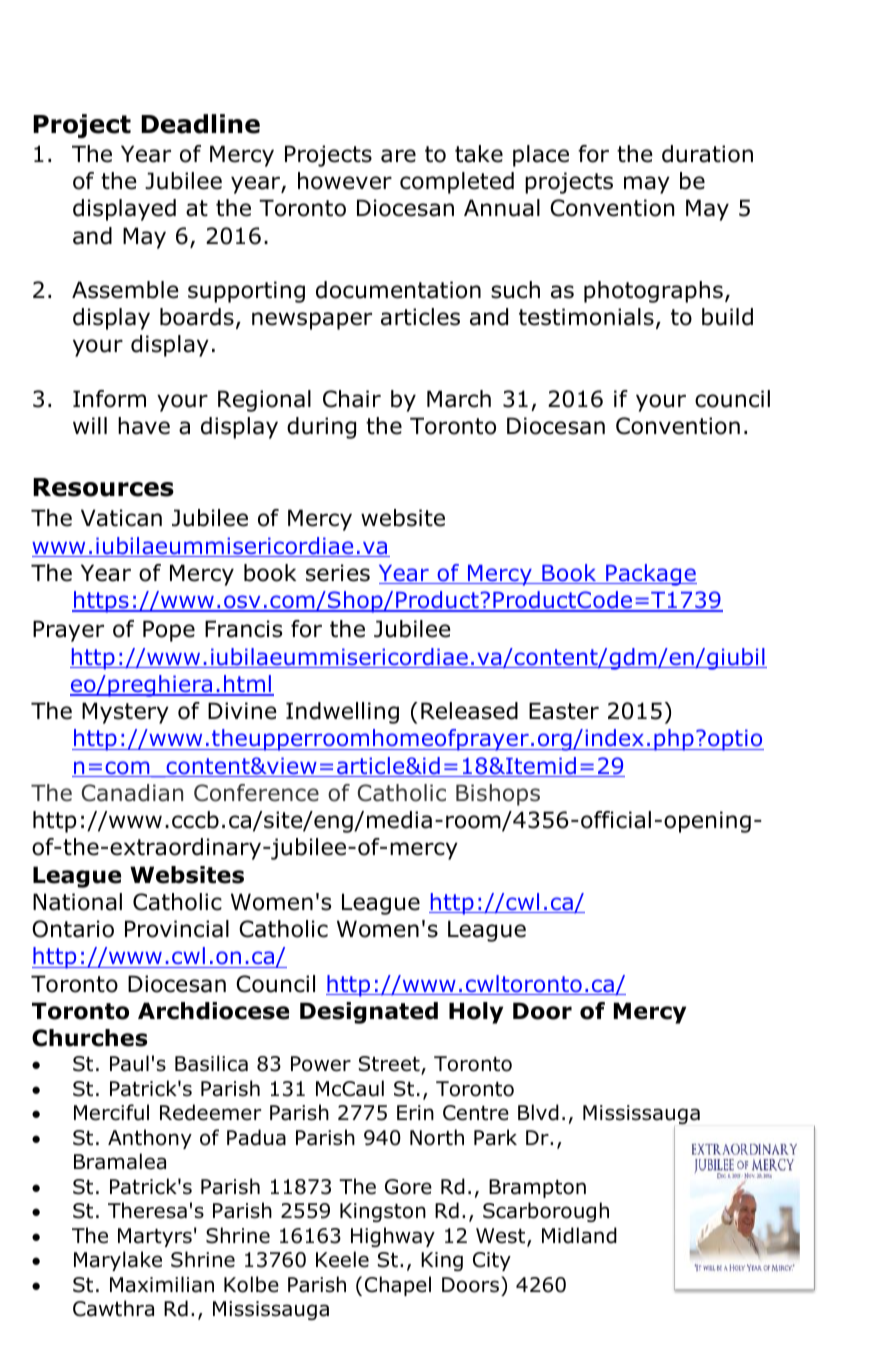 This image has height=1372, width=887. Describe the element at coordinates (393, 1237) in the image. I see `Highway` at that location.
